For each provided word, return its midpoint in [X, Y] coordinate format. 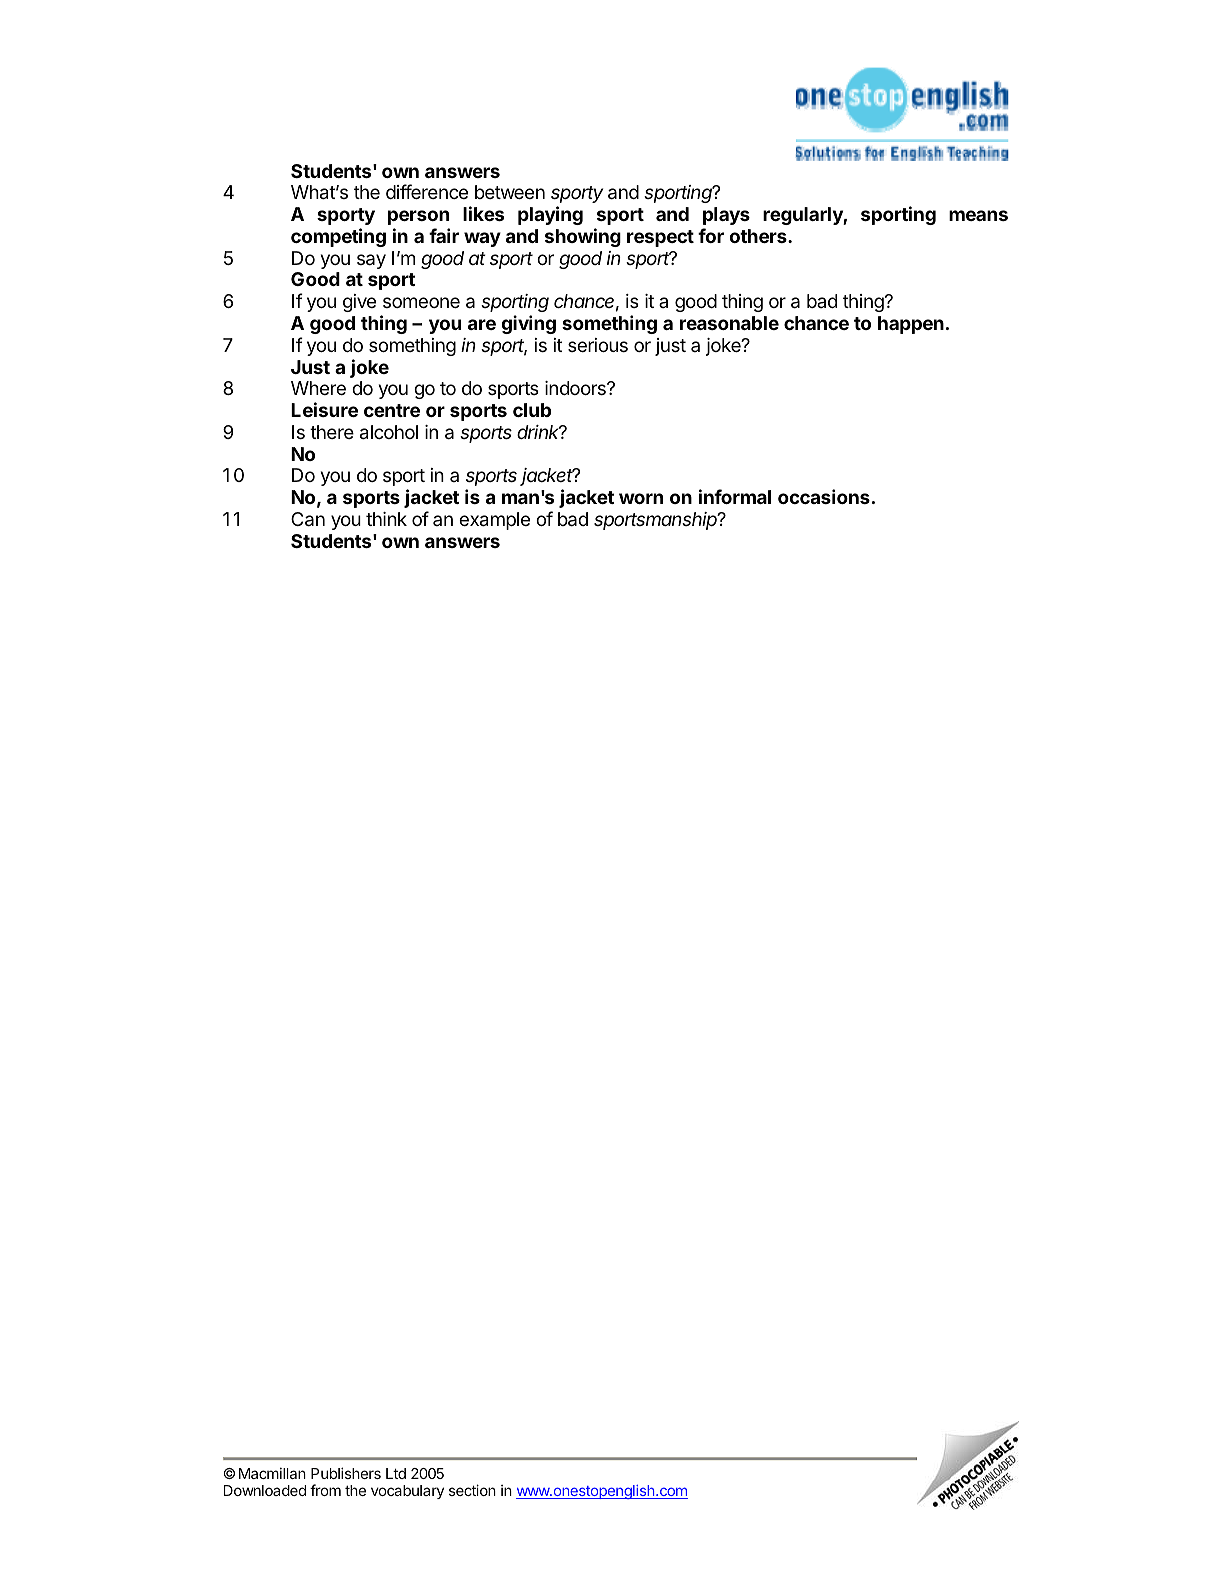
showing [583, 237]
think [386, 519]
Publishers [346, 1473]
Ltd [396, 1473]
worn [641, 498]
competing [338, 237]
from [325, 1490]
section [472, 1490]
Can [308, 519]
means [978, 215]
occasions [824, 496]
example [494, 521]
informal [735, 496]
